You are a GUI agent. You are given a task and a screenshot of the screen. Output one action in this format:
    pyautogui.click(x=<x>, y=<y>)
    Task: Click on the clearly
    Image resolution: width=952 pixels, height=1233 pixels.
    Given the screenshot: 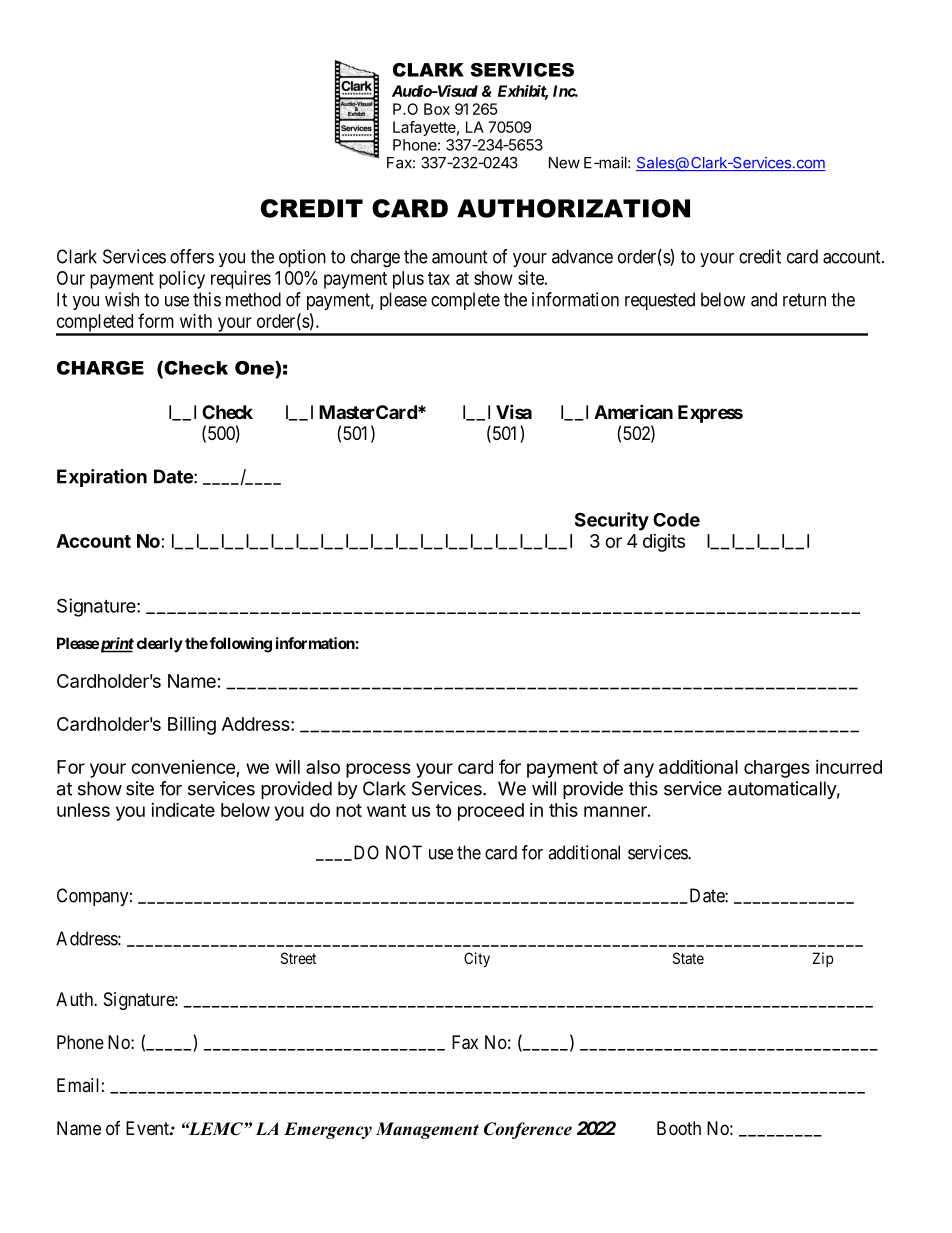 What is the action you would take?
    pyautogui.click(x=160, y=644)
